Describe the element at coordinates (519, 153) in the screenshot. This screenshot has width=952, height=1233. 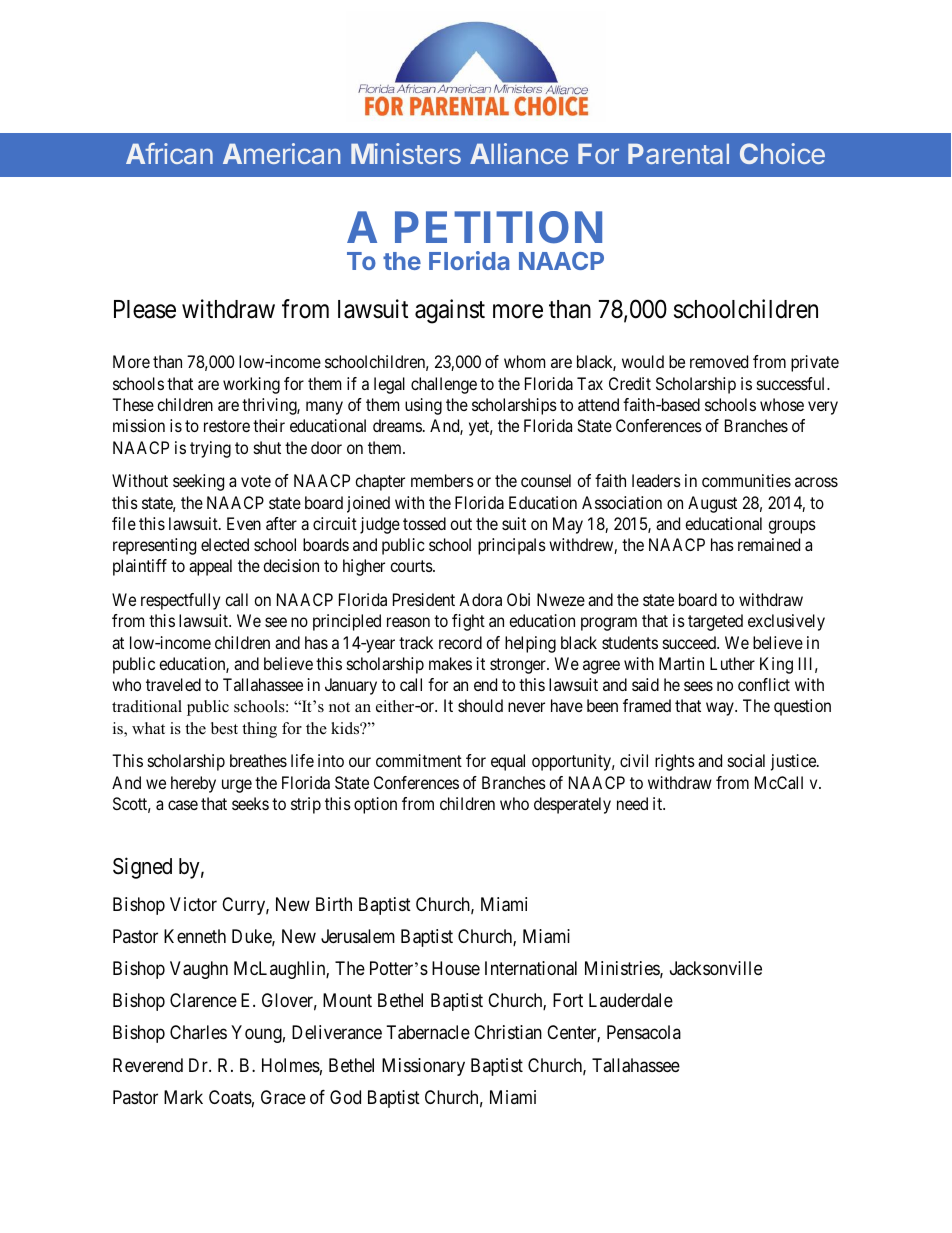
I see `Alliance` at that location.
